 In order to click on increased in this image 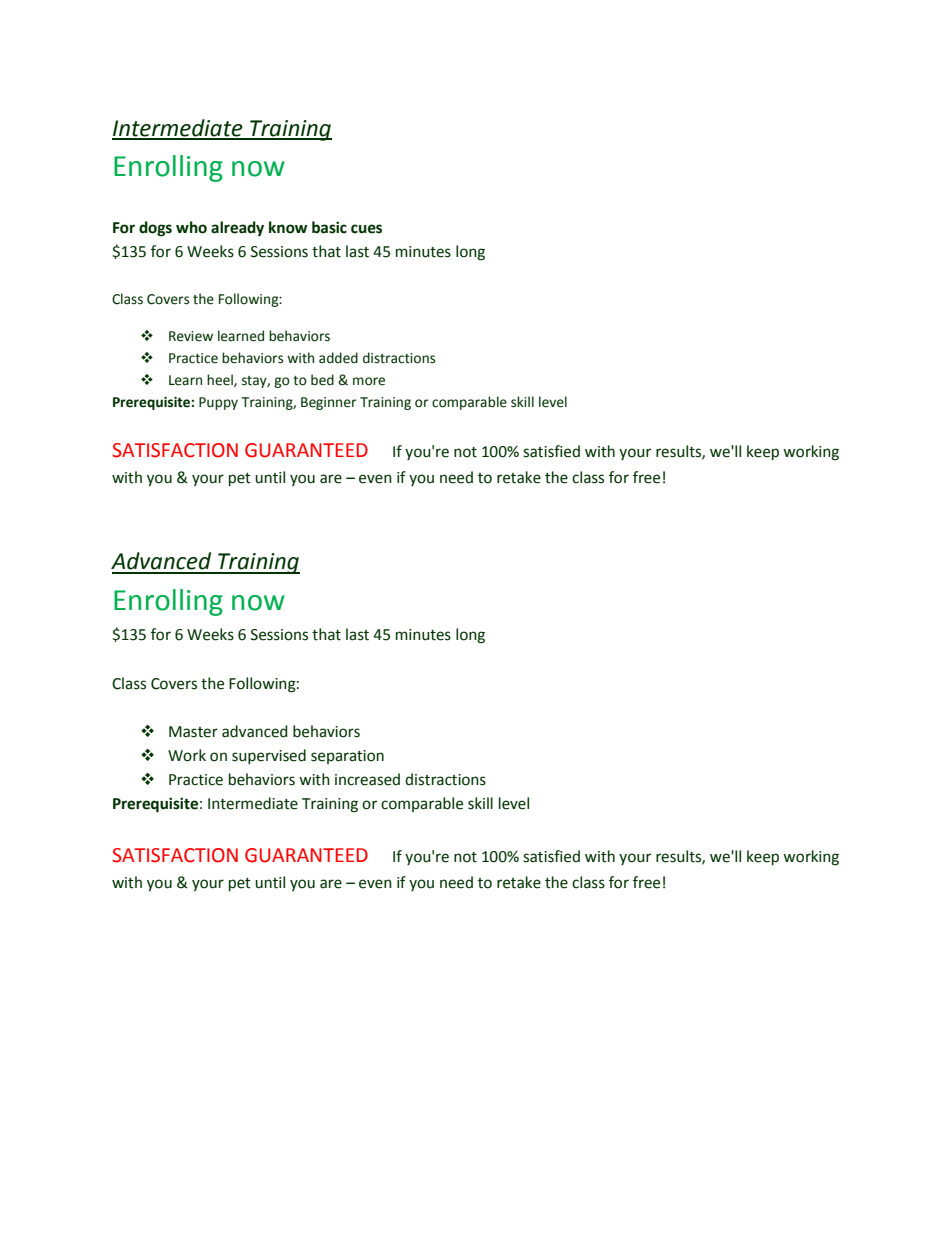, I will do `click(367, 779)`.
